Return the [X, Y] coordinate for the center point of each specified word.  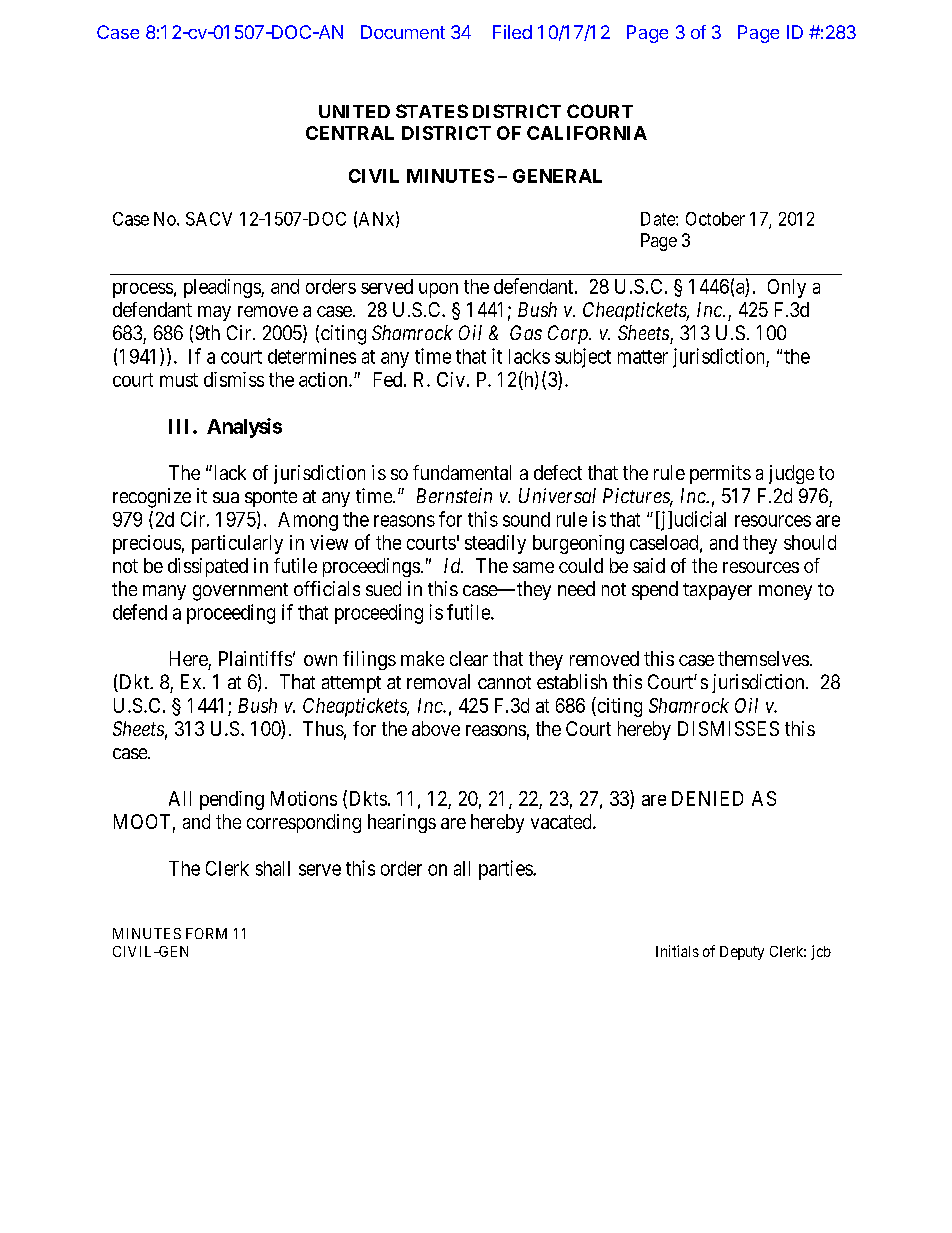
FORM [206, 933]
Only [787, 288]
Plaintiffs [255, 658]
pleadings [223, 288]
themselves [763, 658]
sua [226, 497]
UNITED [354, 111]
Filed [512, 32]
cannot [504, 682]
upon [438, 290]
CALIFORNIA [587, 133]
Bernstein [454, 495]
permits [720, 474]
